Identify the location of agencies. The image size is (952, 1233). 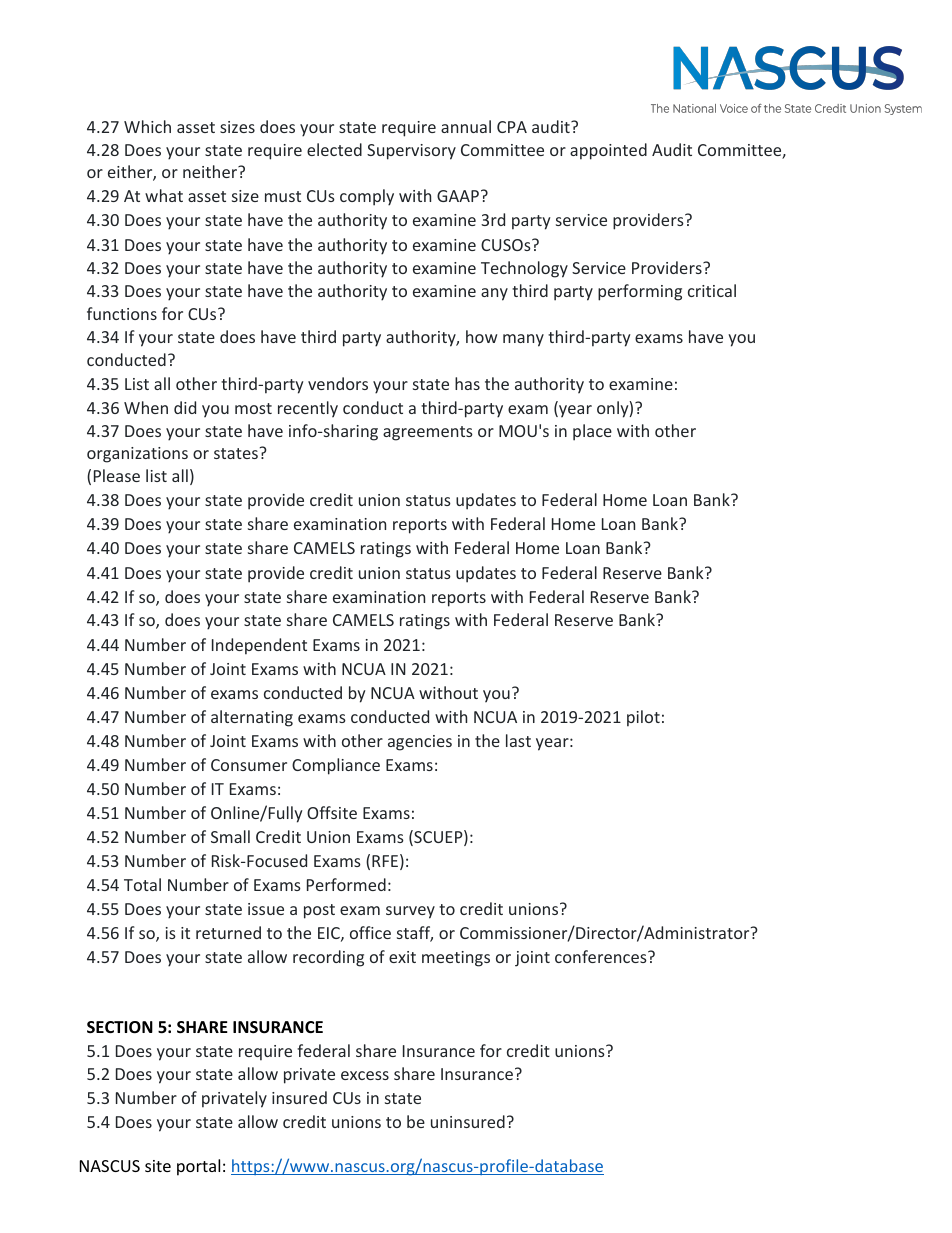
(420, 743).
